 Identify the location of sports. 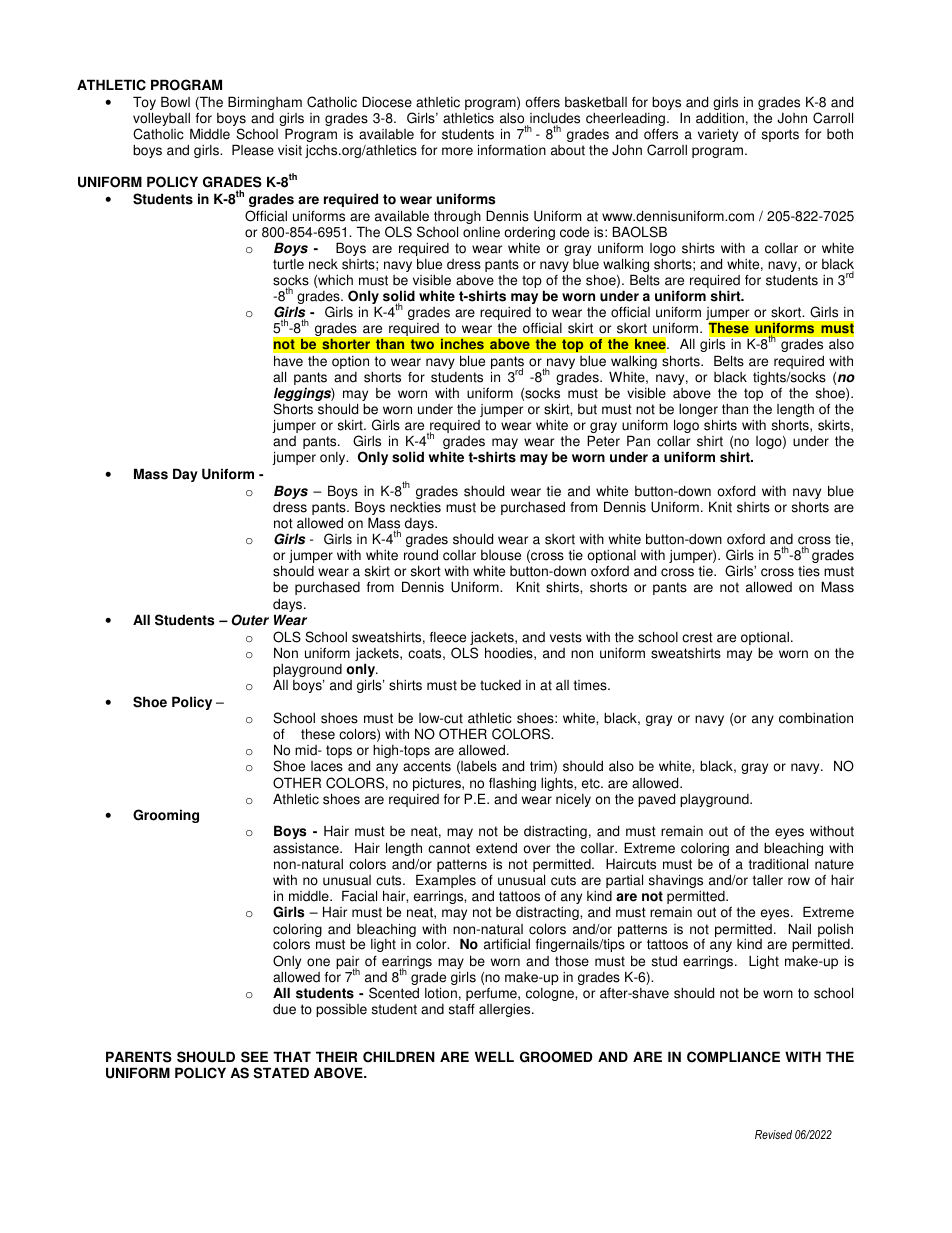
(780, 135).
